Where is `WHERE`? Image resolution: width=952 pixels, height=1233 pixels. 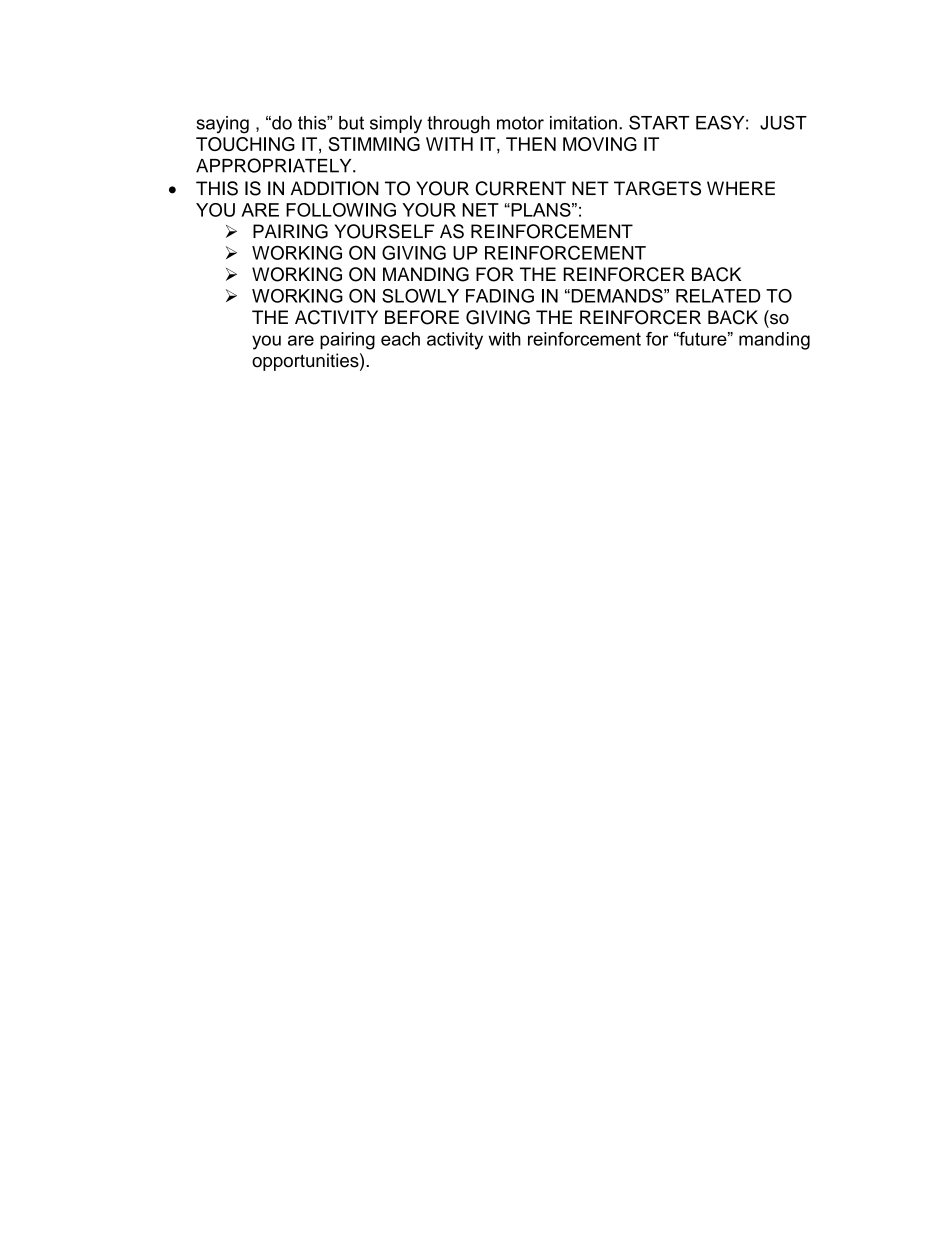
WHERE is located at coordinates (741, 188).
